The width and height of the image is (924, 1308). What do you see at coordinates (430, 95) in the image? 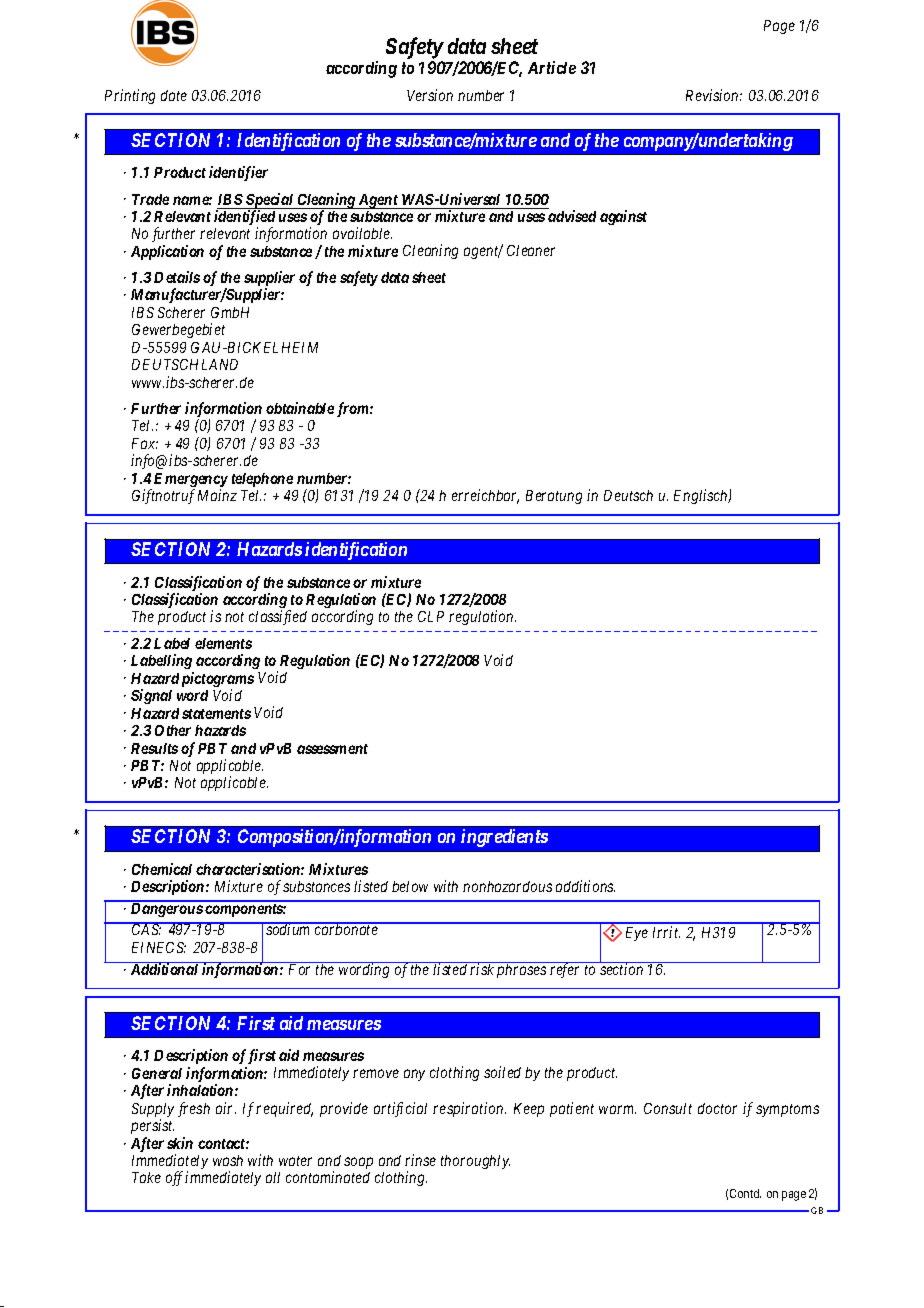
I see `Version` at bounding box center [430, 95].
